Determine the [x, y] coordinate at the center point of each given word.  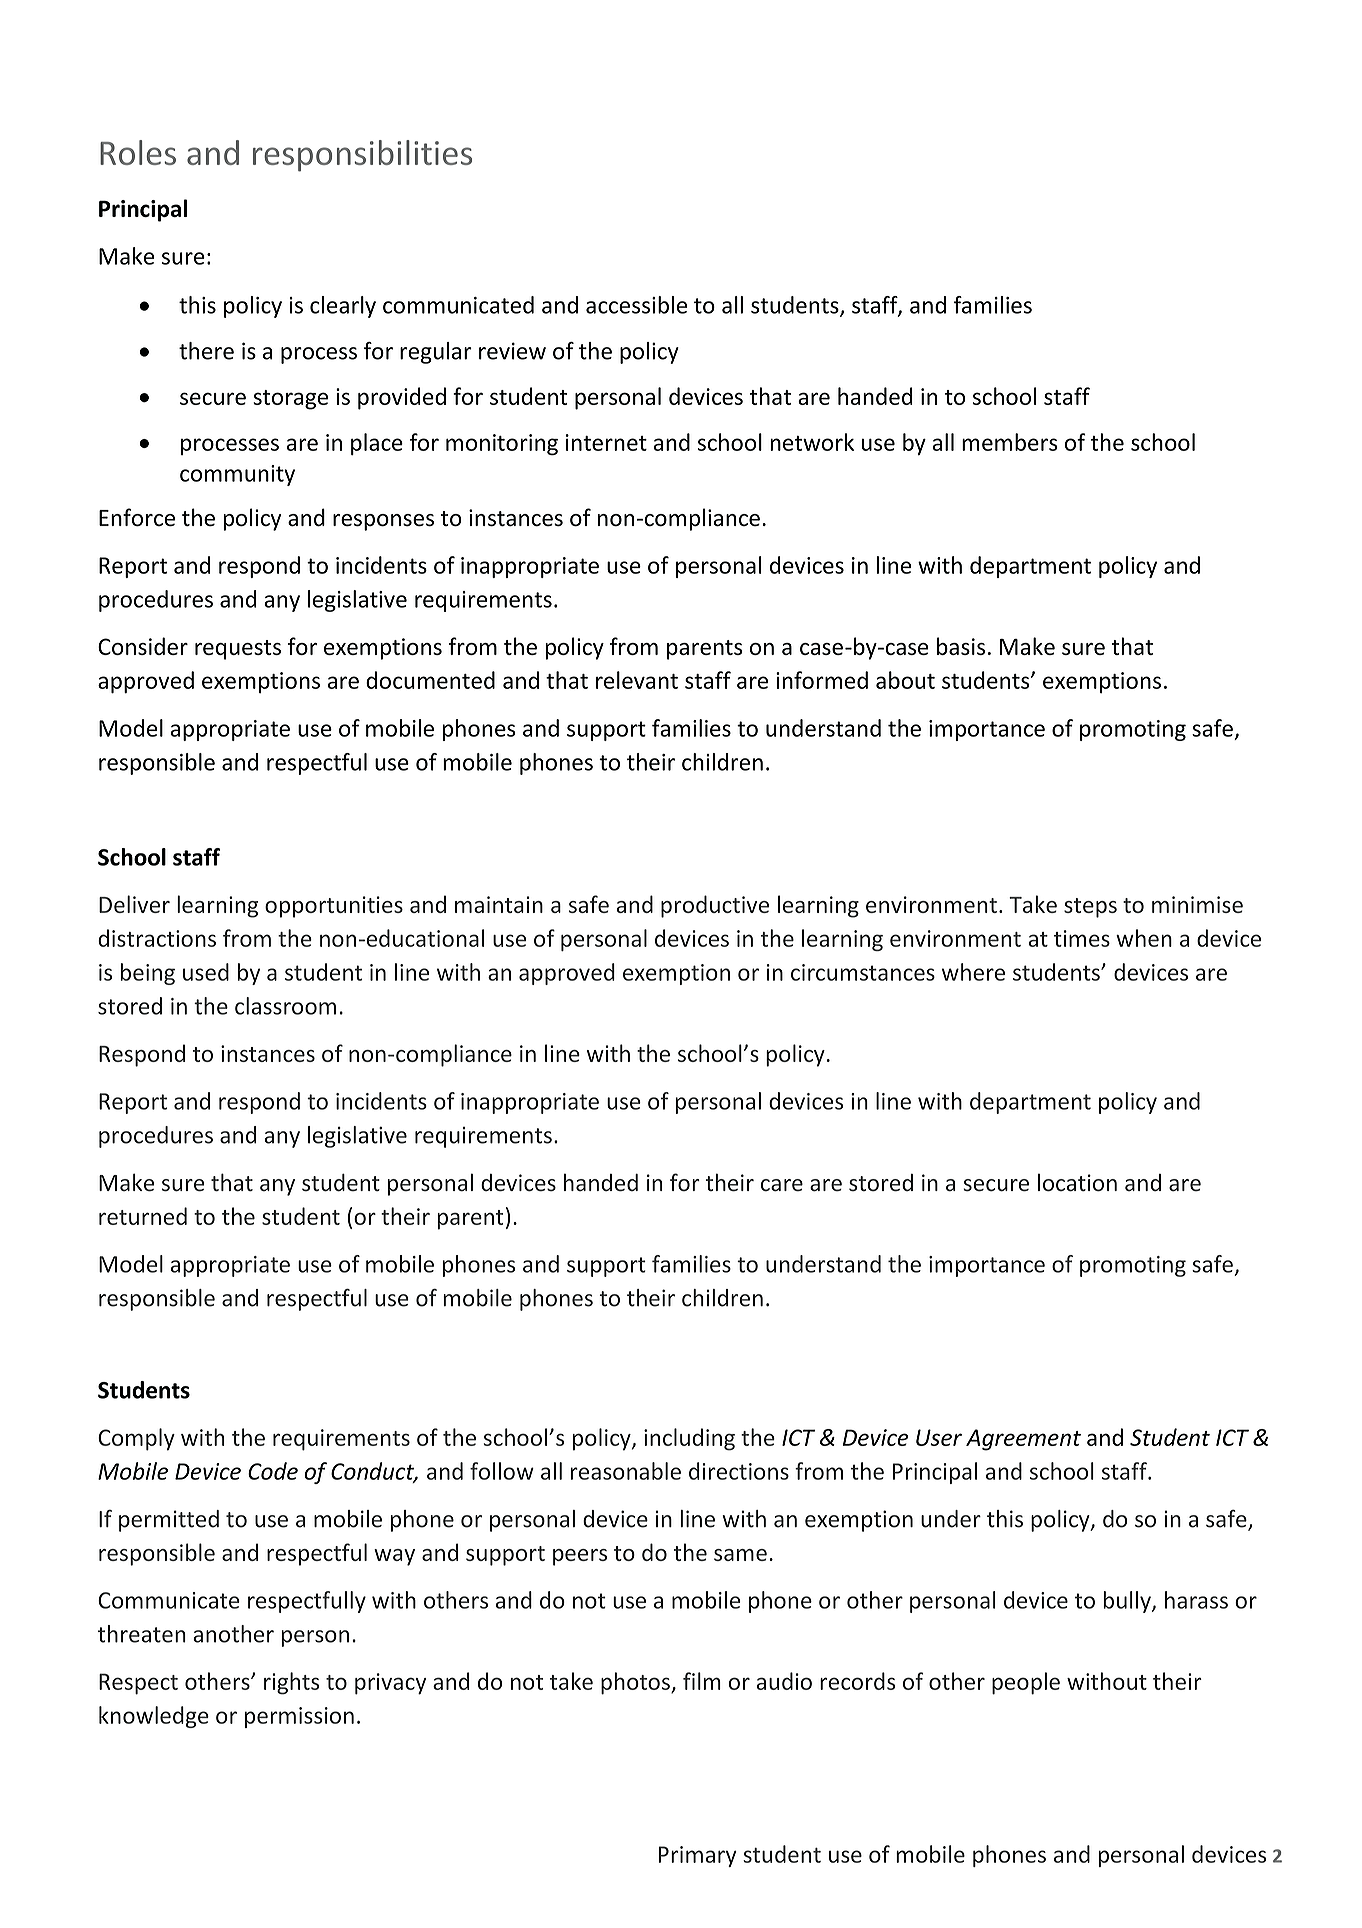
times [1082, 938]
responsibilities [362, 156]
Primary [697, 1856]
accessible [636, 305]
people [1026, 1683]
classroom [285, 1006]
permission [299, 1717]
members [1010, 442]
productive [715, 906]
